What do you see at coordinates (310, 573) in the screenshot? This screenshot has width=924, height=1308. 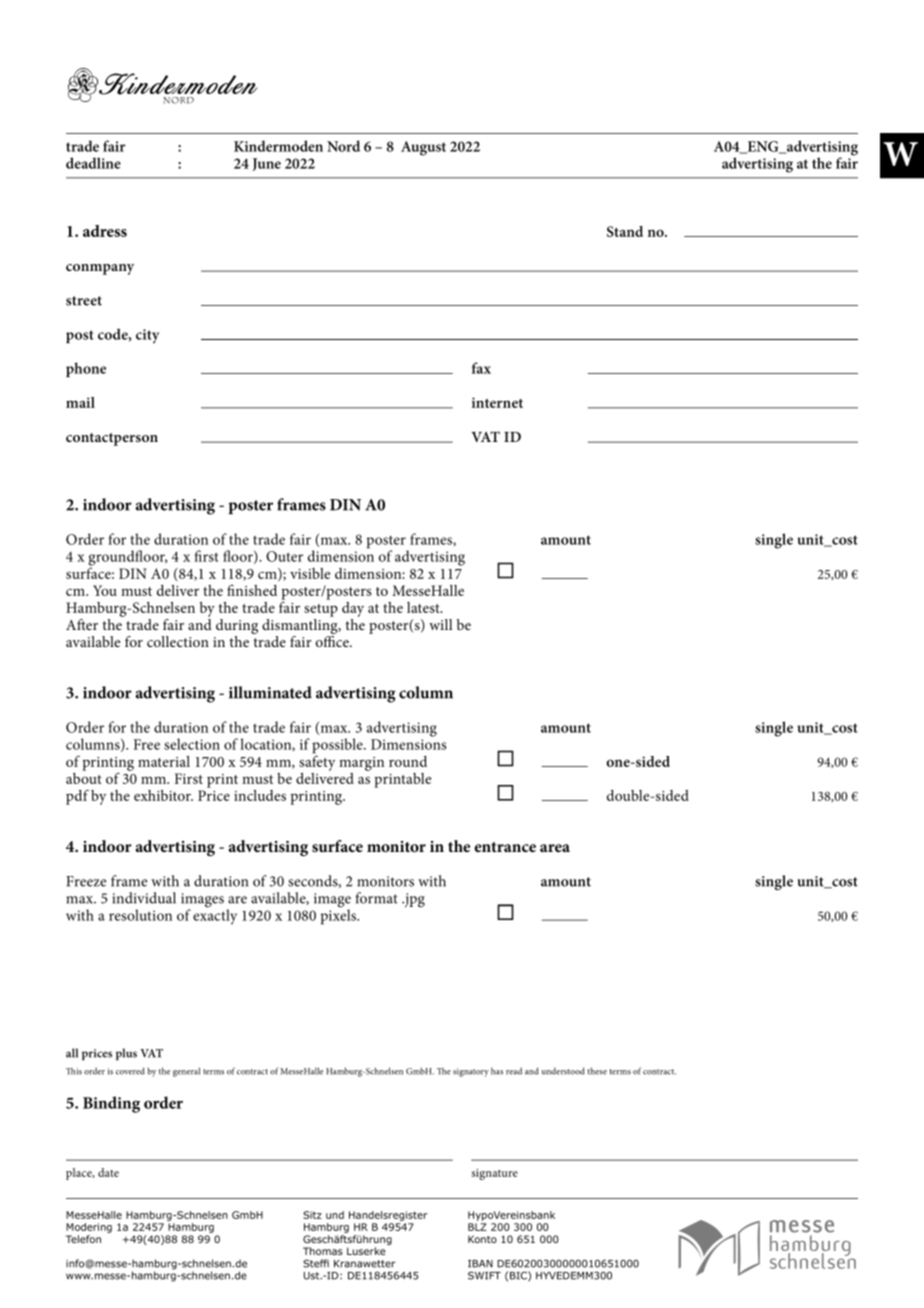 I see `visible` at bounding box center [310, 573].
